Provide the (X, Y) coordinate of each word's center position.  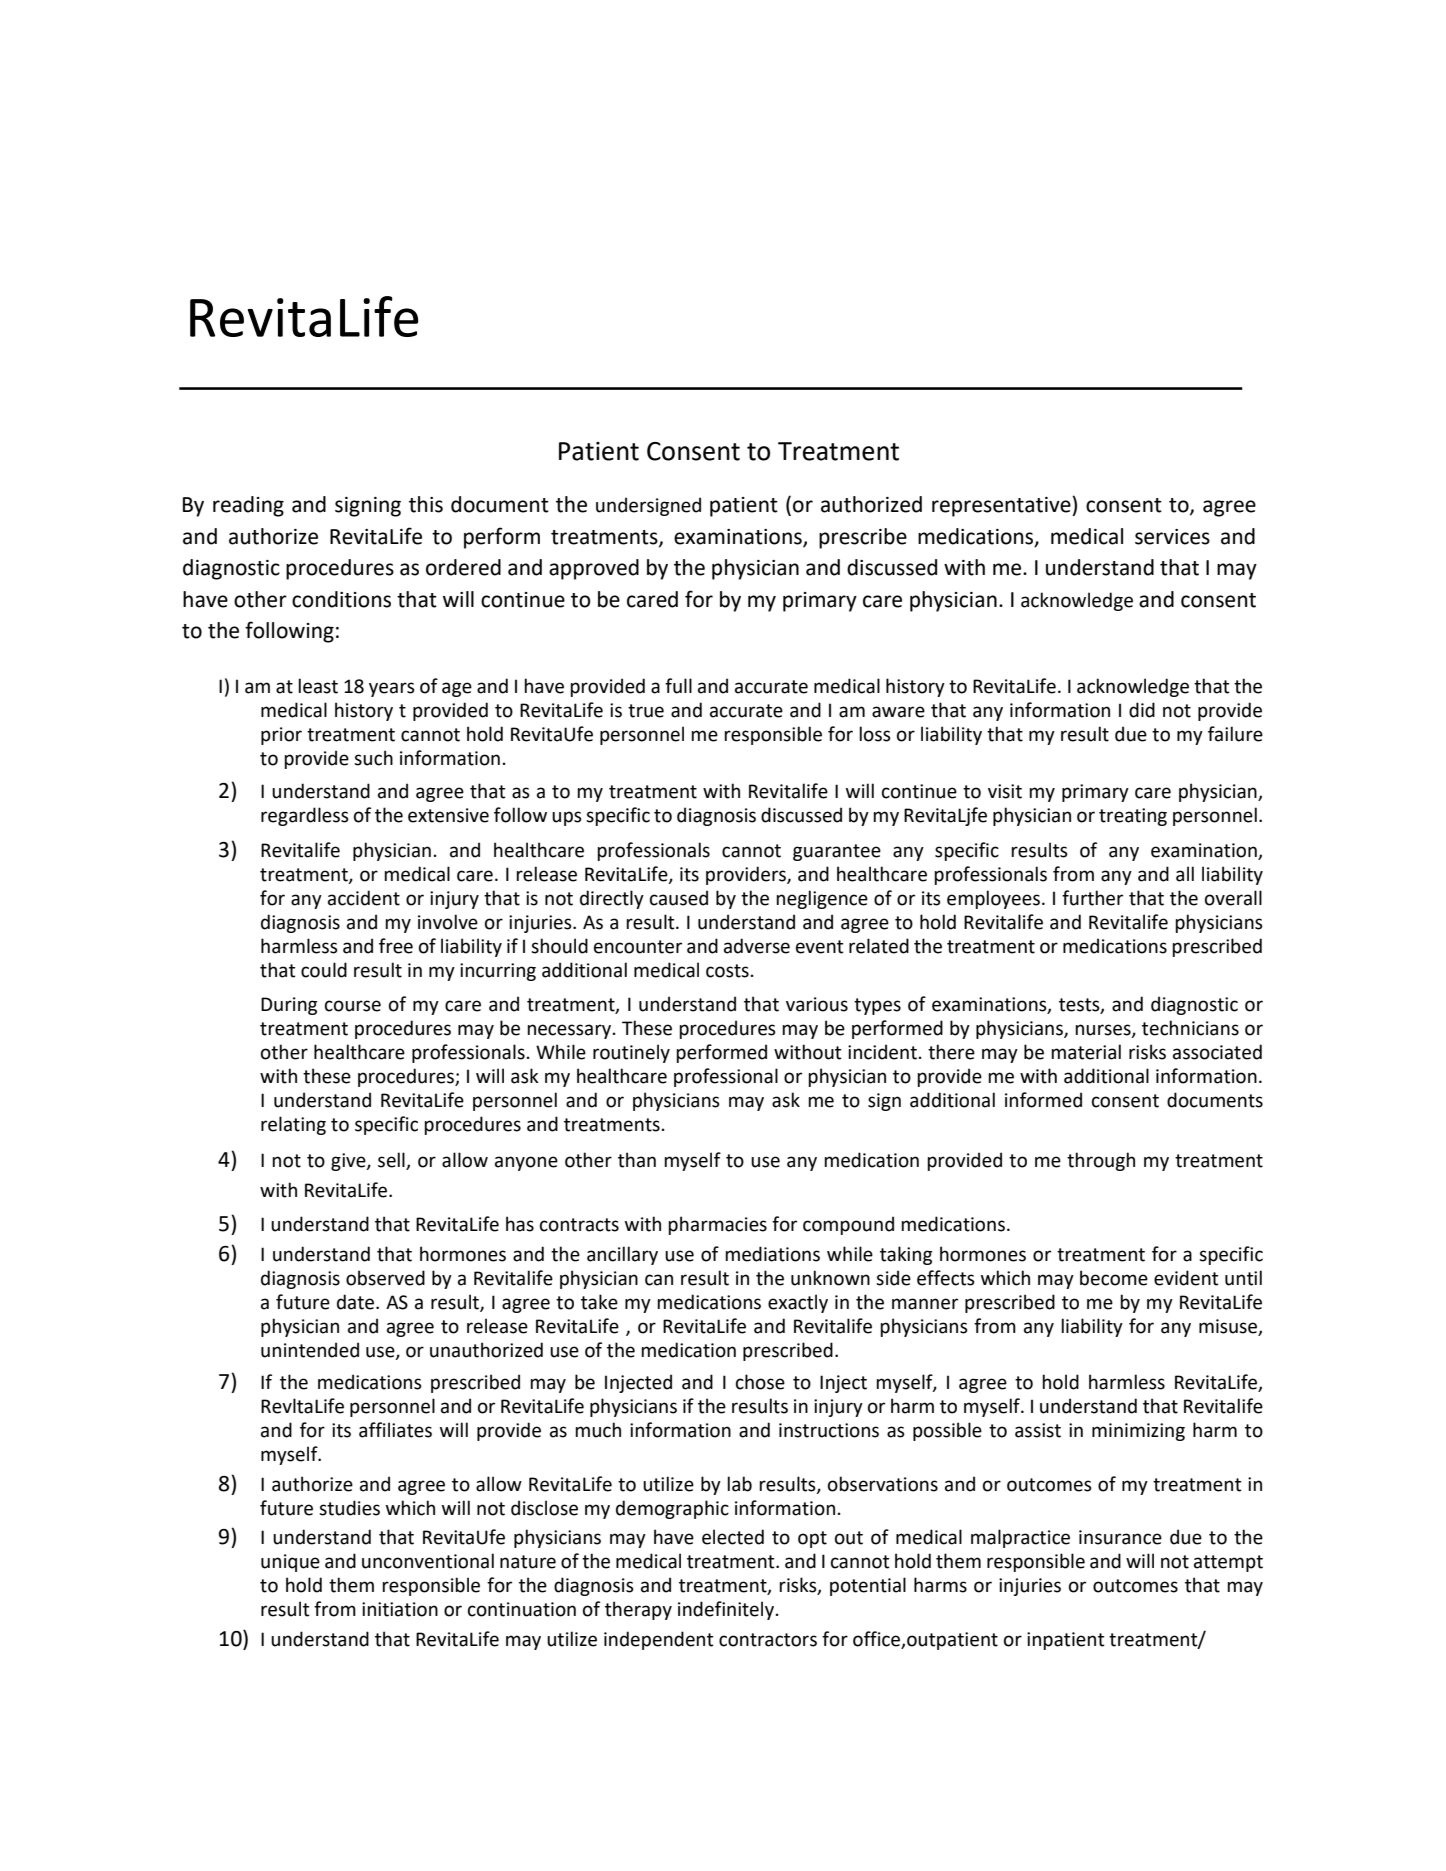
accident (364, 898)
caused (679, 898)
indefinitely (726, 1610)
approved (594, 569)
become (1114, 1278)
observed (385, 1278)
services (1172, 537)
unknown (830, 1278)
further (1092, 898)
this (426, 504)
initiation (400, 1609)
